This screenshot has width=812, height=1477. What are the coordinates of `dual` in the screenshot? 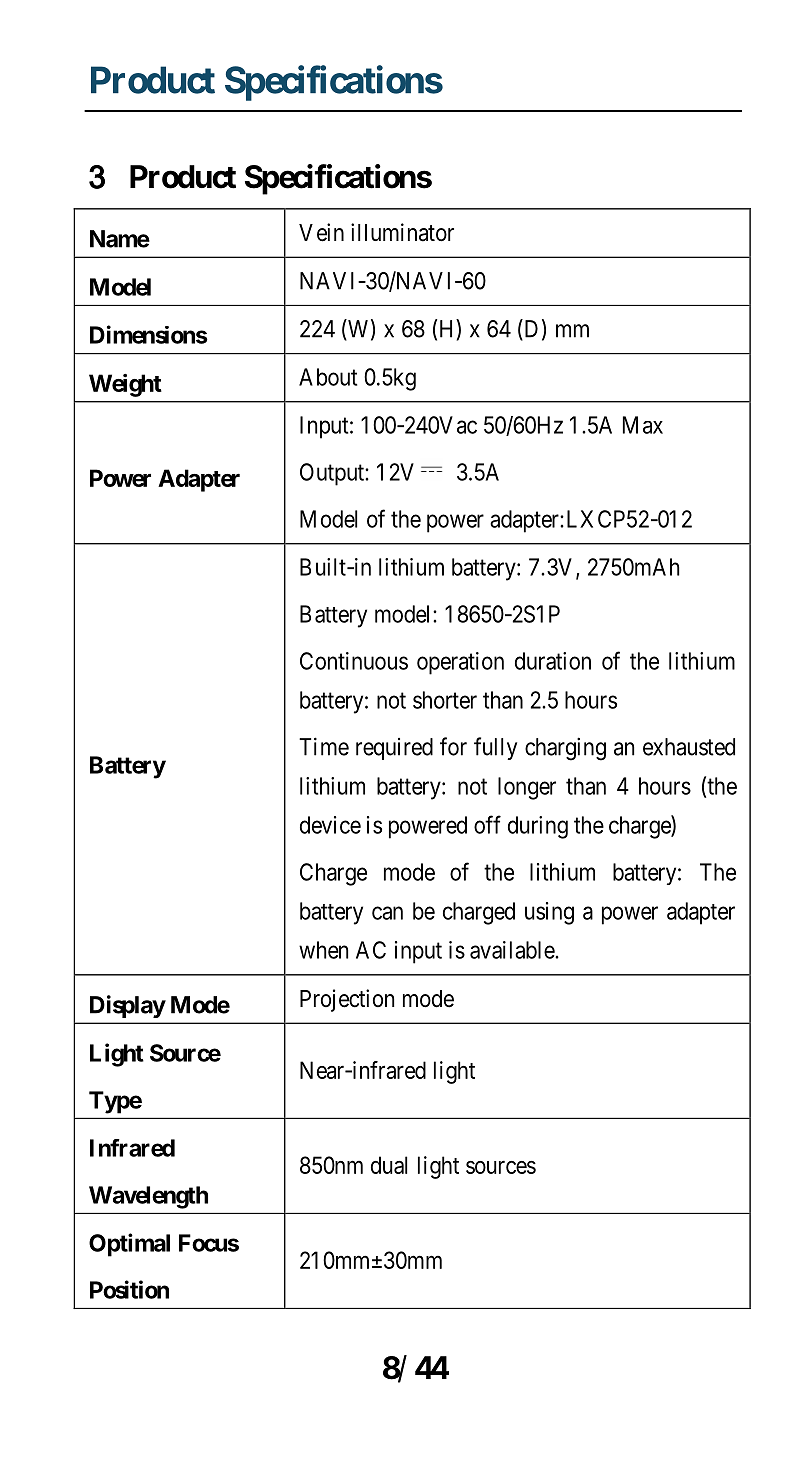 It's located at (389, 1165).
